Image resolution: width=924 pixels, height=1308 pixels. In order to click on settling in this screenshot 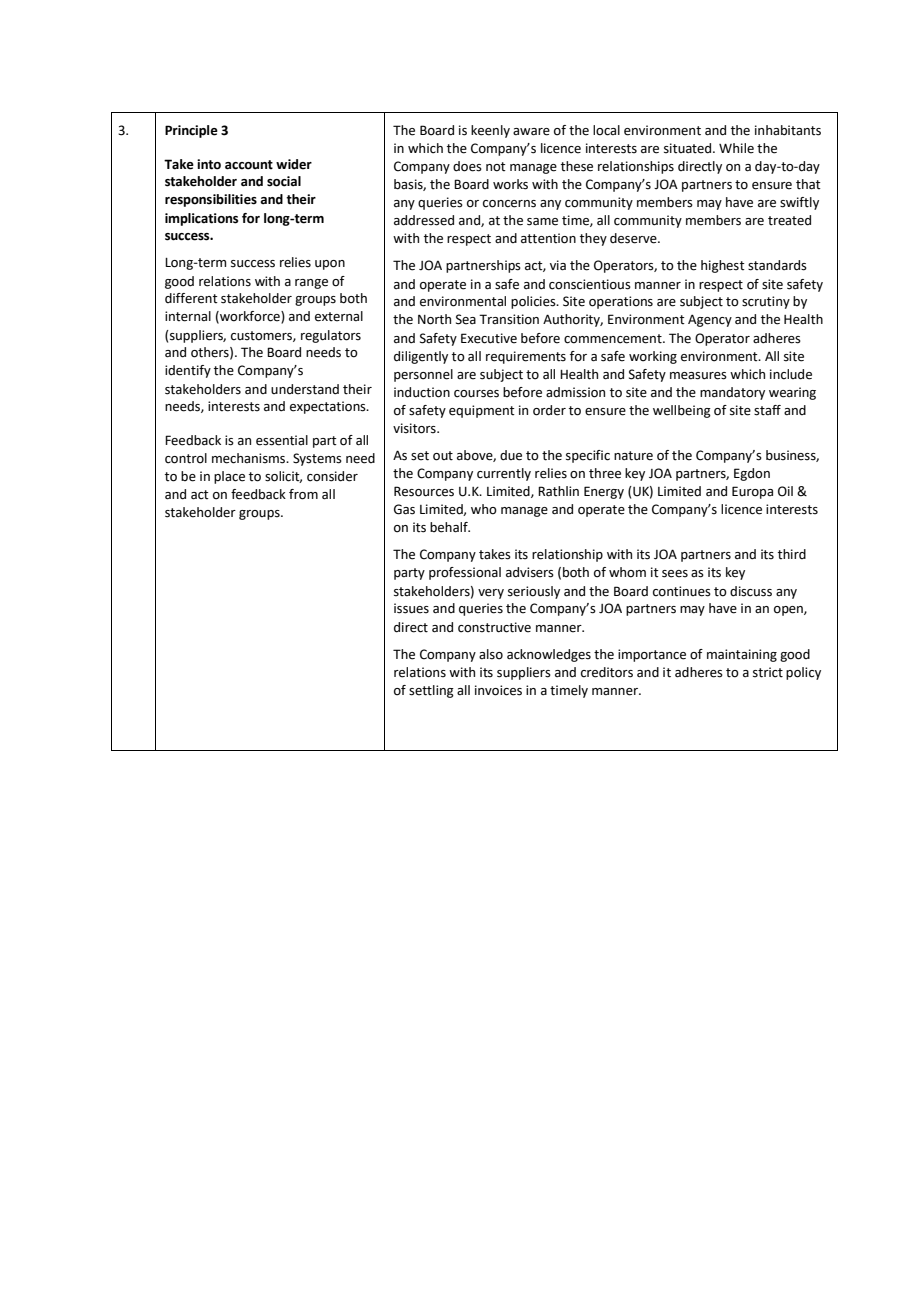, I will do `click(431, 691)`.
